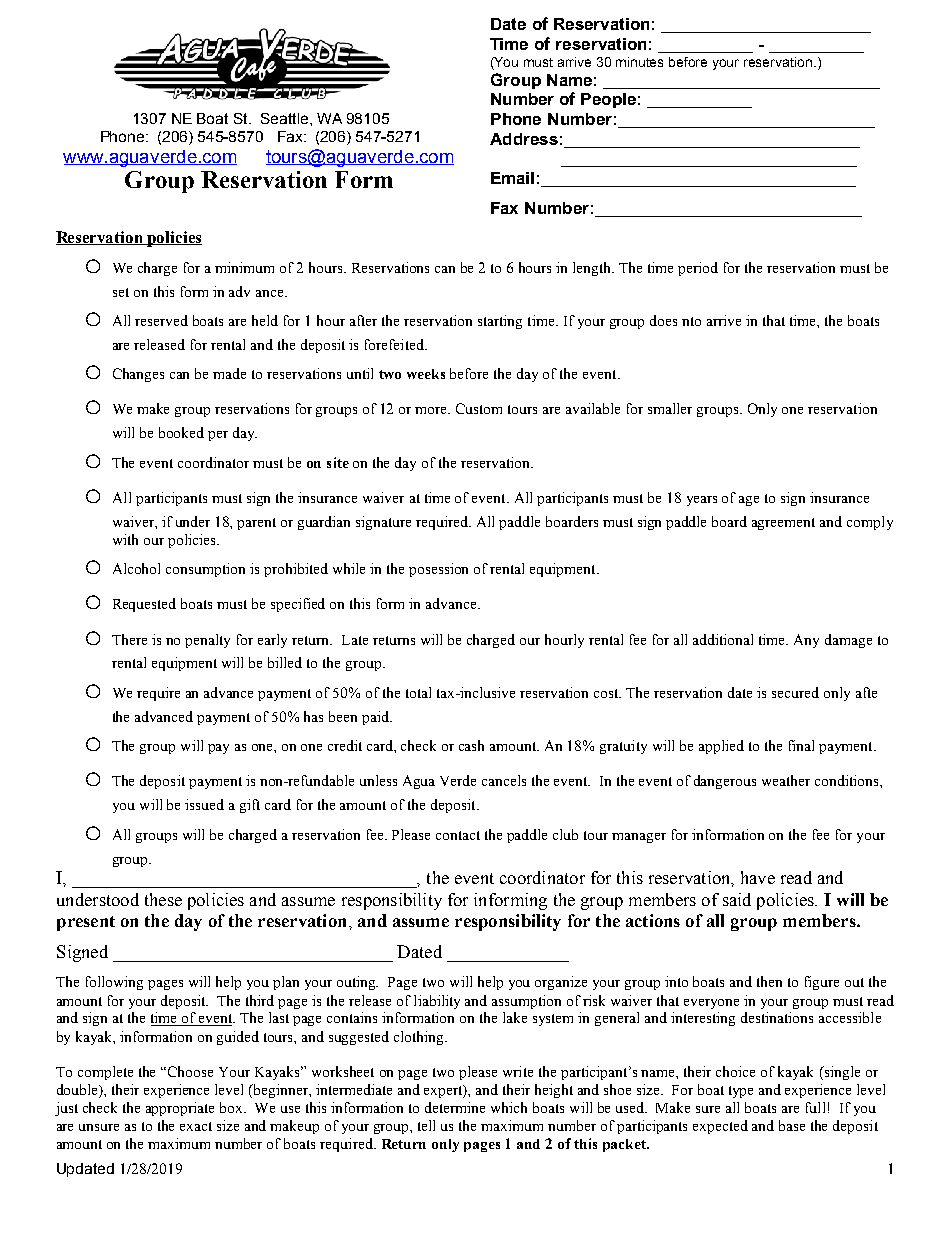 This screenshot has width=952, height=1233. What do you see at coordinates (455, 1107) in the screenshot?
I see `determine` at bounding box center [455, 1107].
